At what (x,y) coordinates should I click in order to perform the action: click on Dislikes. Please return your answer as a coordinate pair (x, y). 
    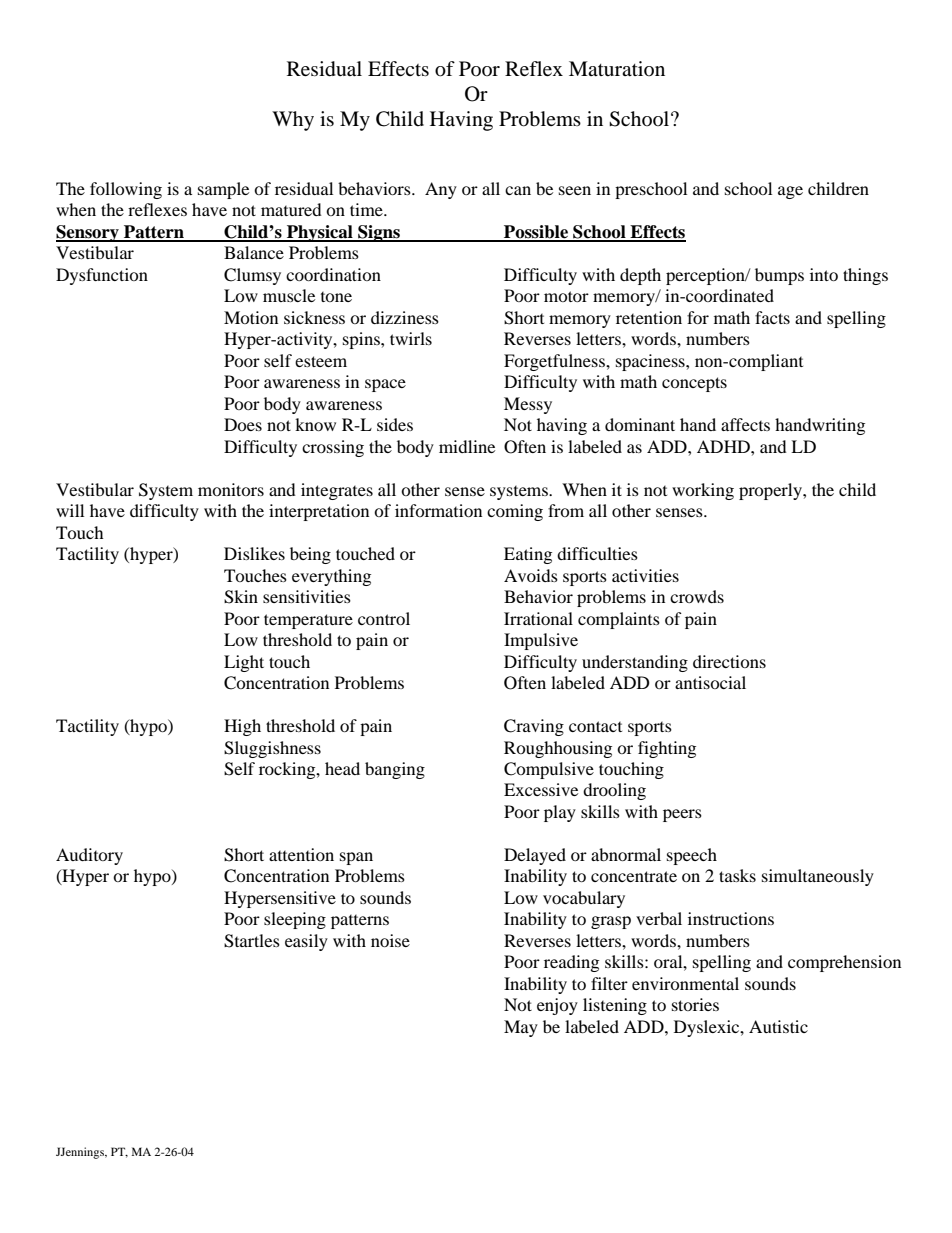
    Looking at the image, I should click on (254, 553).
